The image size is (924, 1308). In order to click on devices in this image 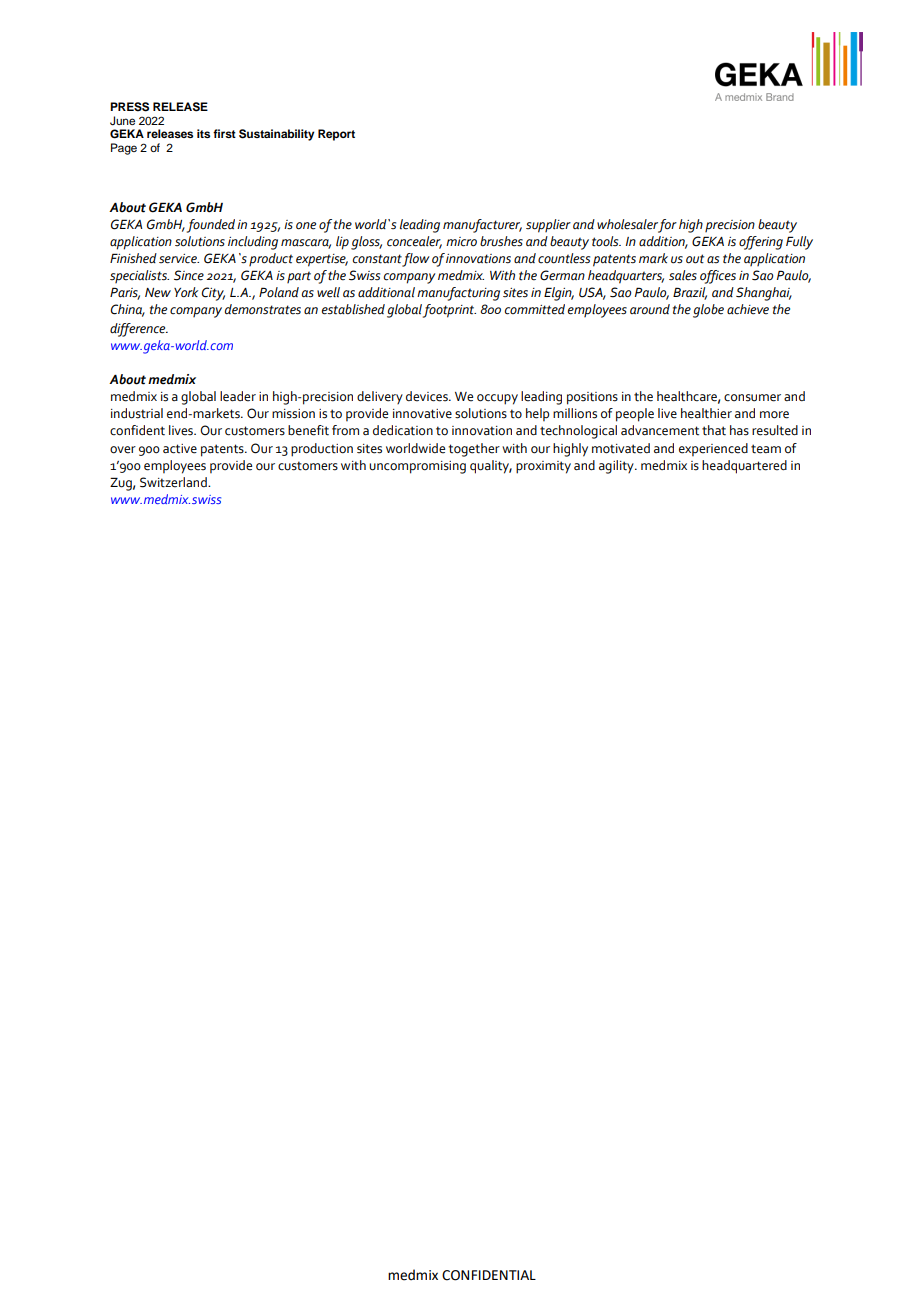, I will do `click(428, 396)`.
